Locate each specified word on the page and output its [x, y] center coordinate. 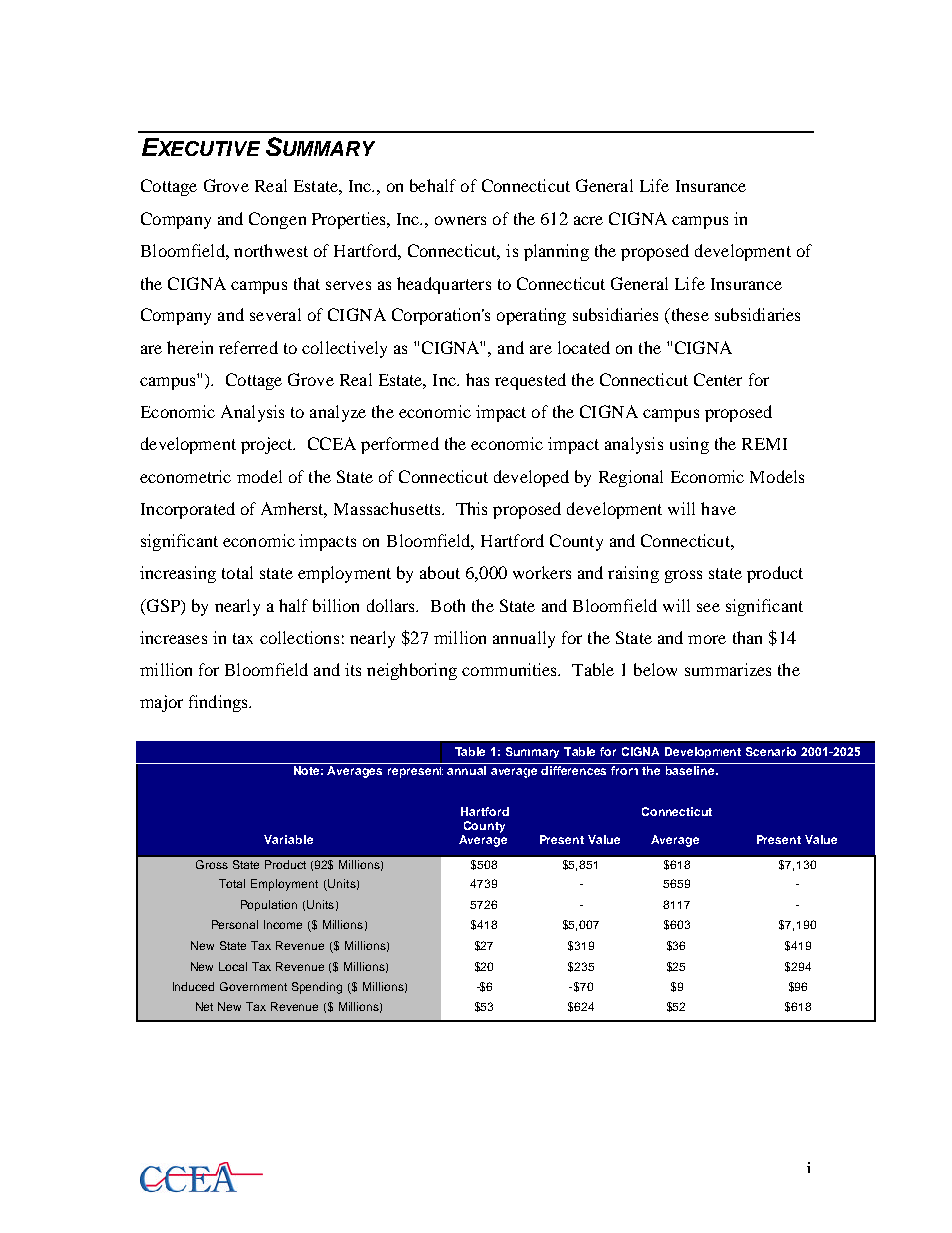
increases [173, 637]
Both [448, 605]
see [708, 607]
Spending [317, 988]
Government [253, 986]
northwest [271, 250]
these [688, 316]
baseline [691, 770]
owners [460, 220]
